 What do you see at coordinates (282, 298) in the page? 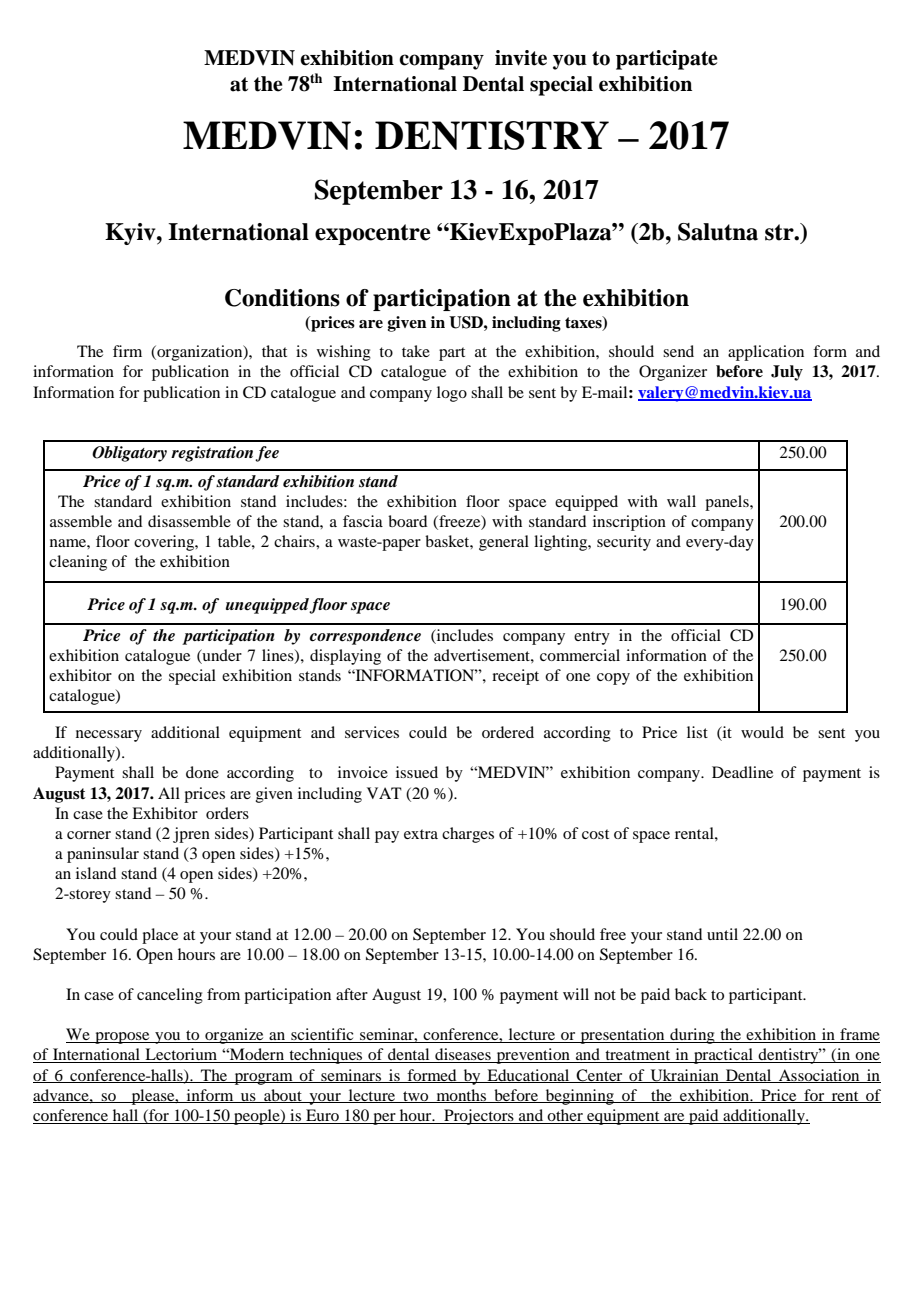
I see `Conditions` at bounding box center [282, 298].
